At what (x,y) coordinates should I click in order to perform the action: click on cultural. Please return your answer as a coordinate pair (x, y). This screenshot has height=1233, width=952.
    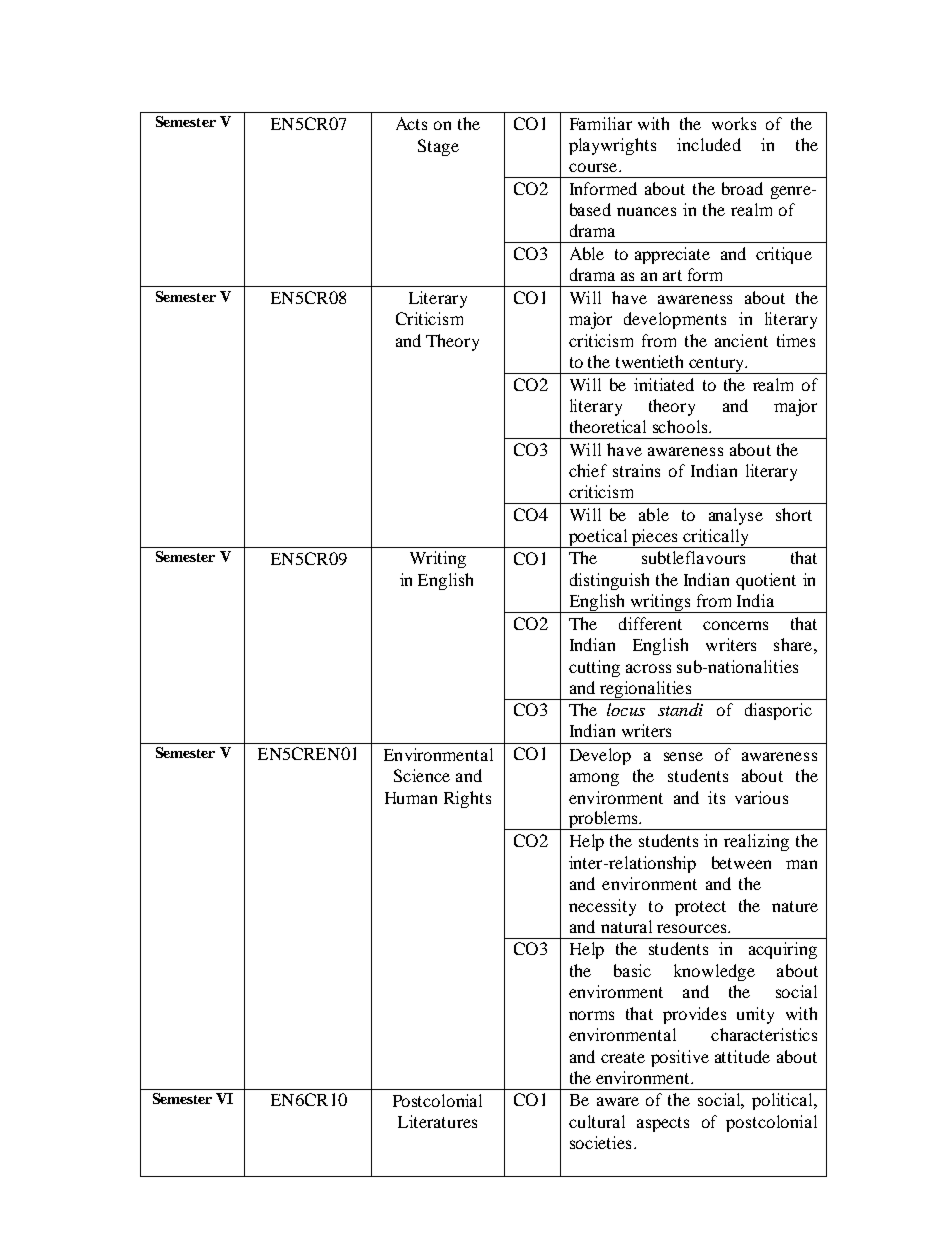
    Looking at the image, I should click on (597, 1121).
